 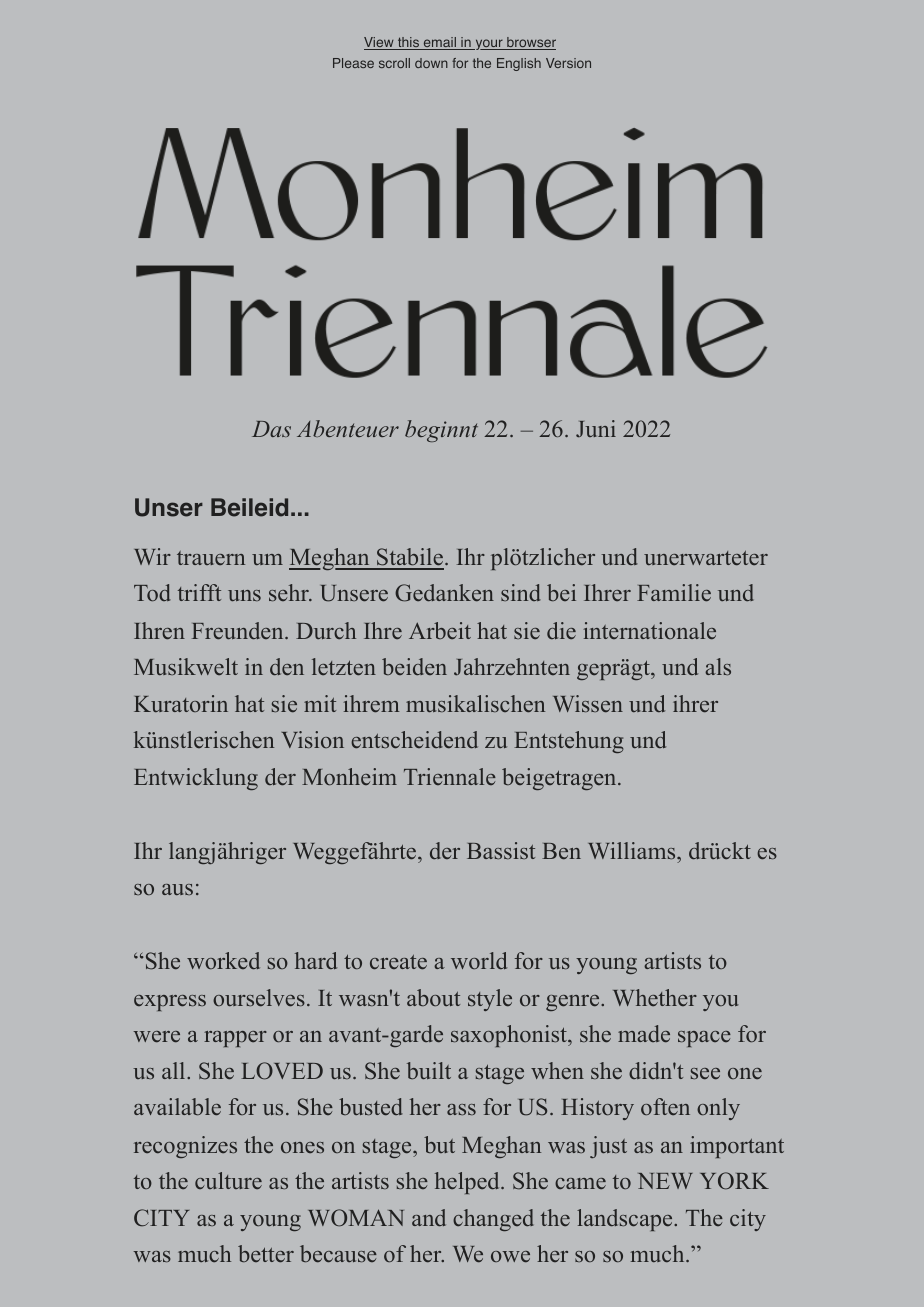 I want to click on world, so click(x=479, y=960).
